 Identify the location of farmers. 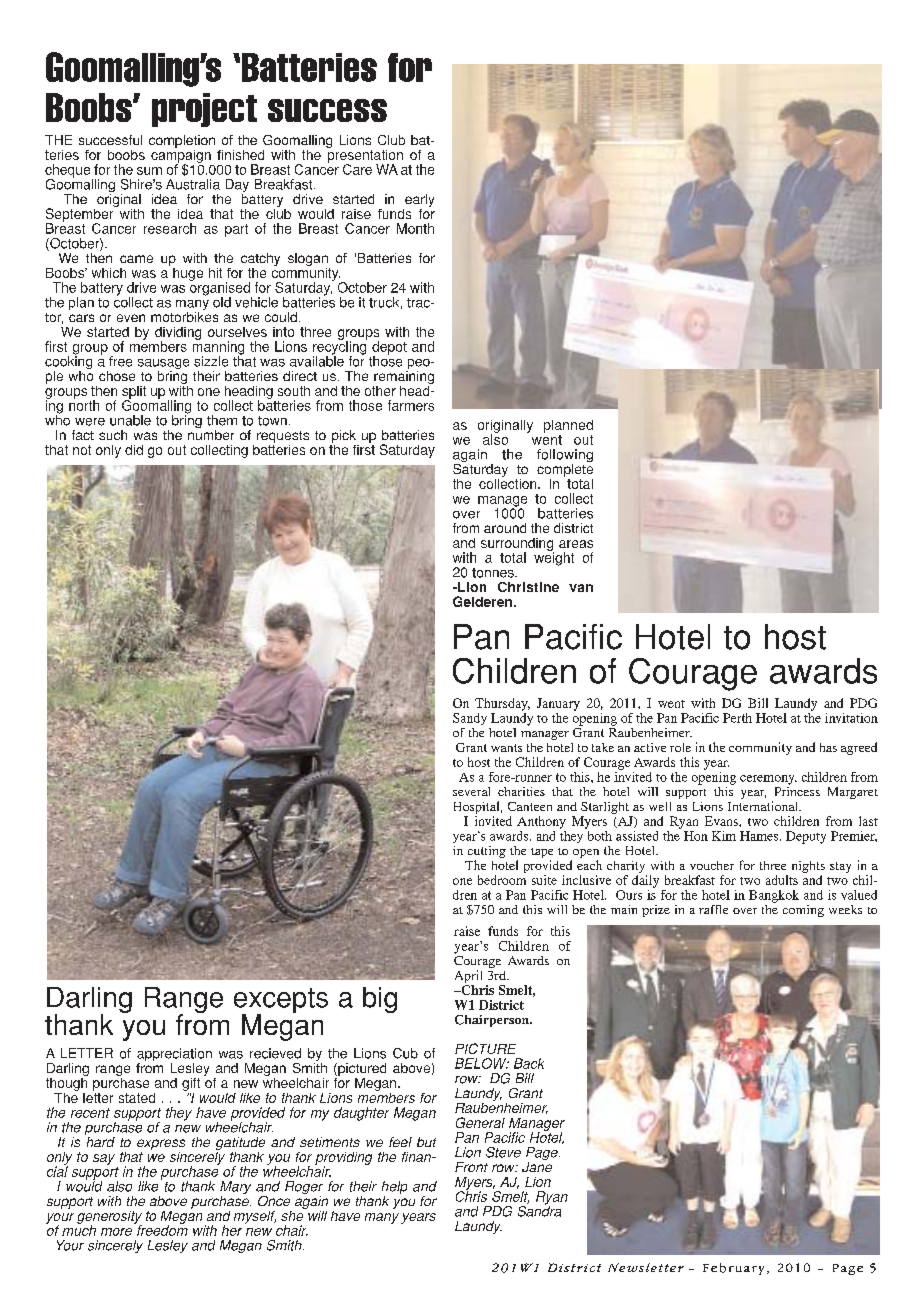
(411, 405).
